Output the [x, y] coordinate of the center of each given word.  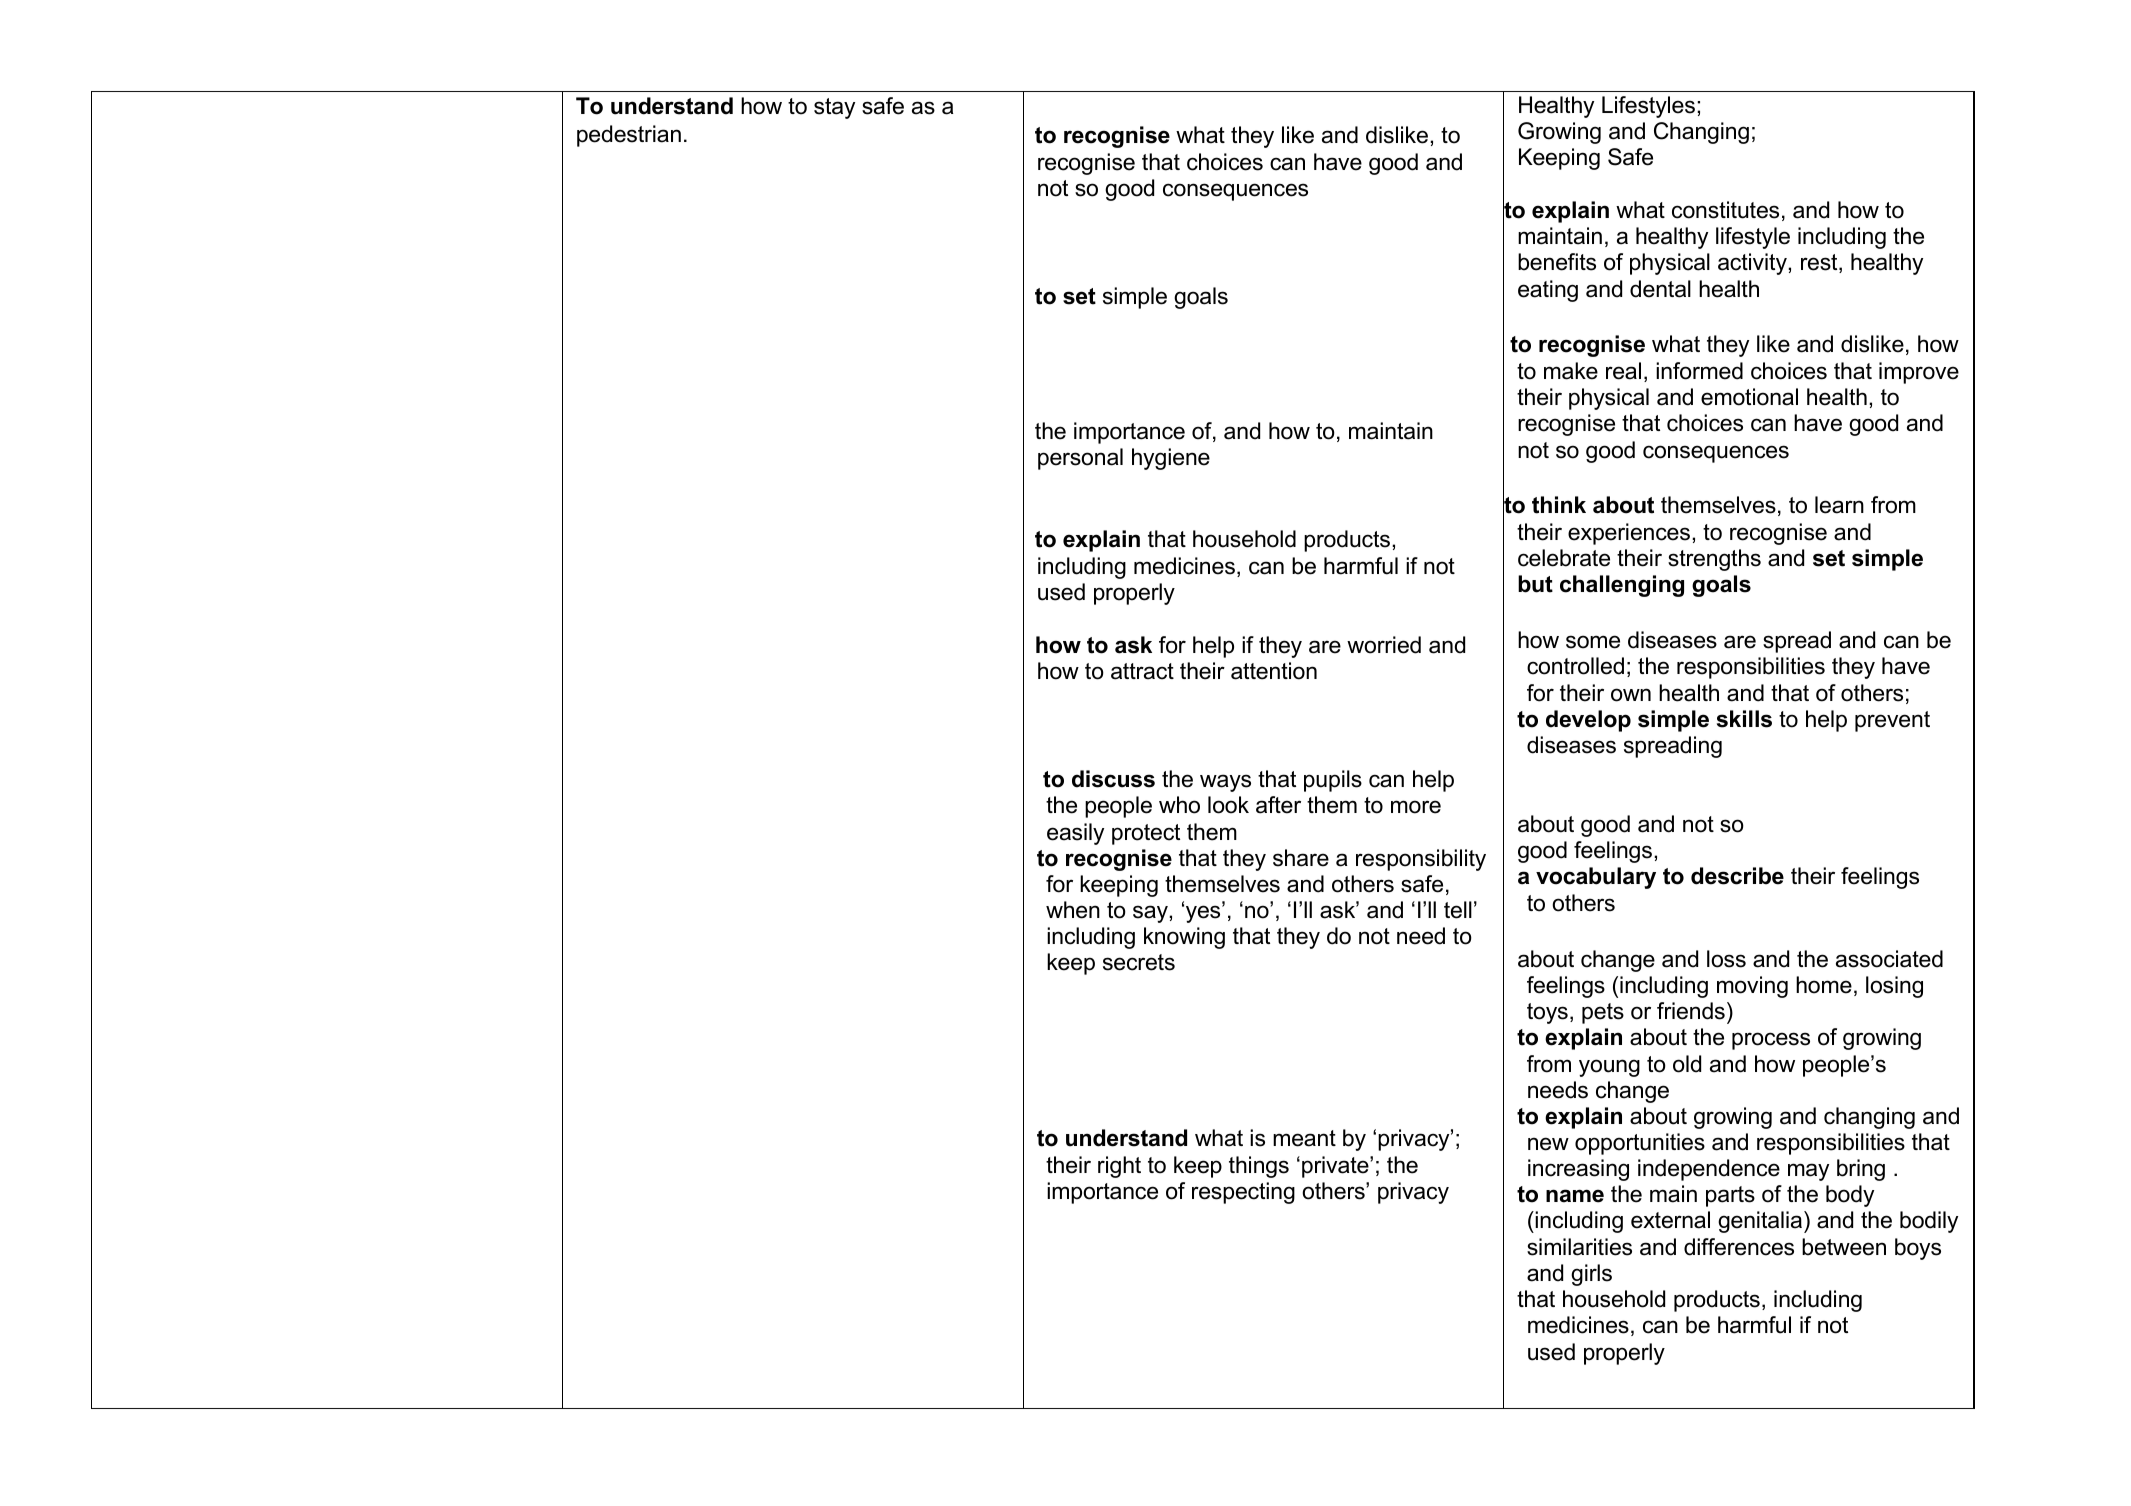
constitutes [1725, 210]
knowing [1184, 938]
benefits [1557, 262]
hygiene [1171, 459]
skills [1744, 719]
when [1073, 910]
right [1119, 1167]
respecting [1243, 1193]
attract [1142, 671]
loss [1726, 959]
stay [834, 108]
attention [1274, 671]
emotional [1749, 397]
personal [1080, 459]
